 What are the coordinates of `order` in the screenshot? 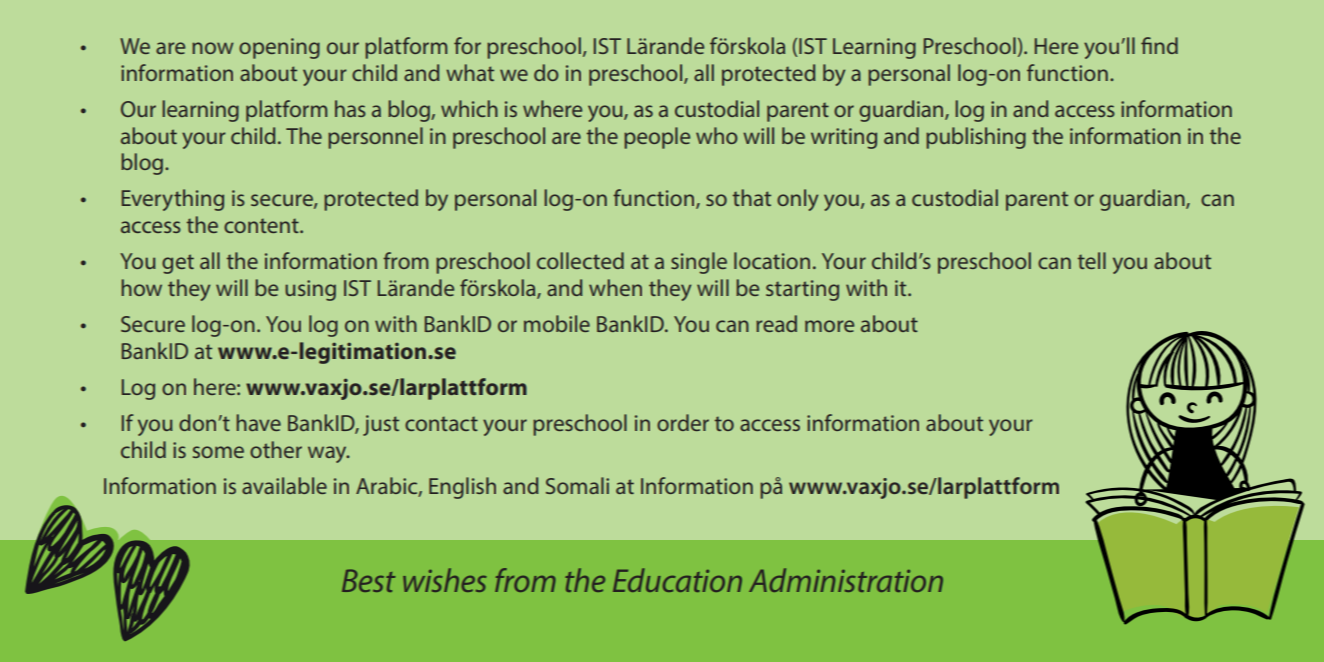 It's located at (683, 422).
